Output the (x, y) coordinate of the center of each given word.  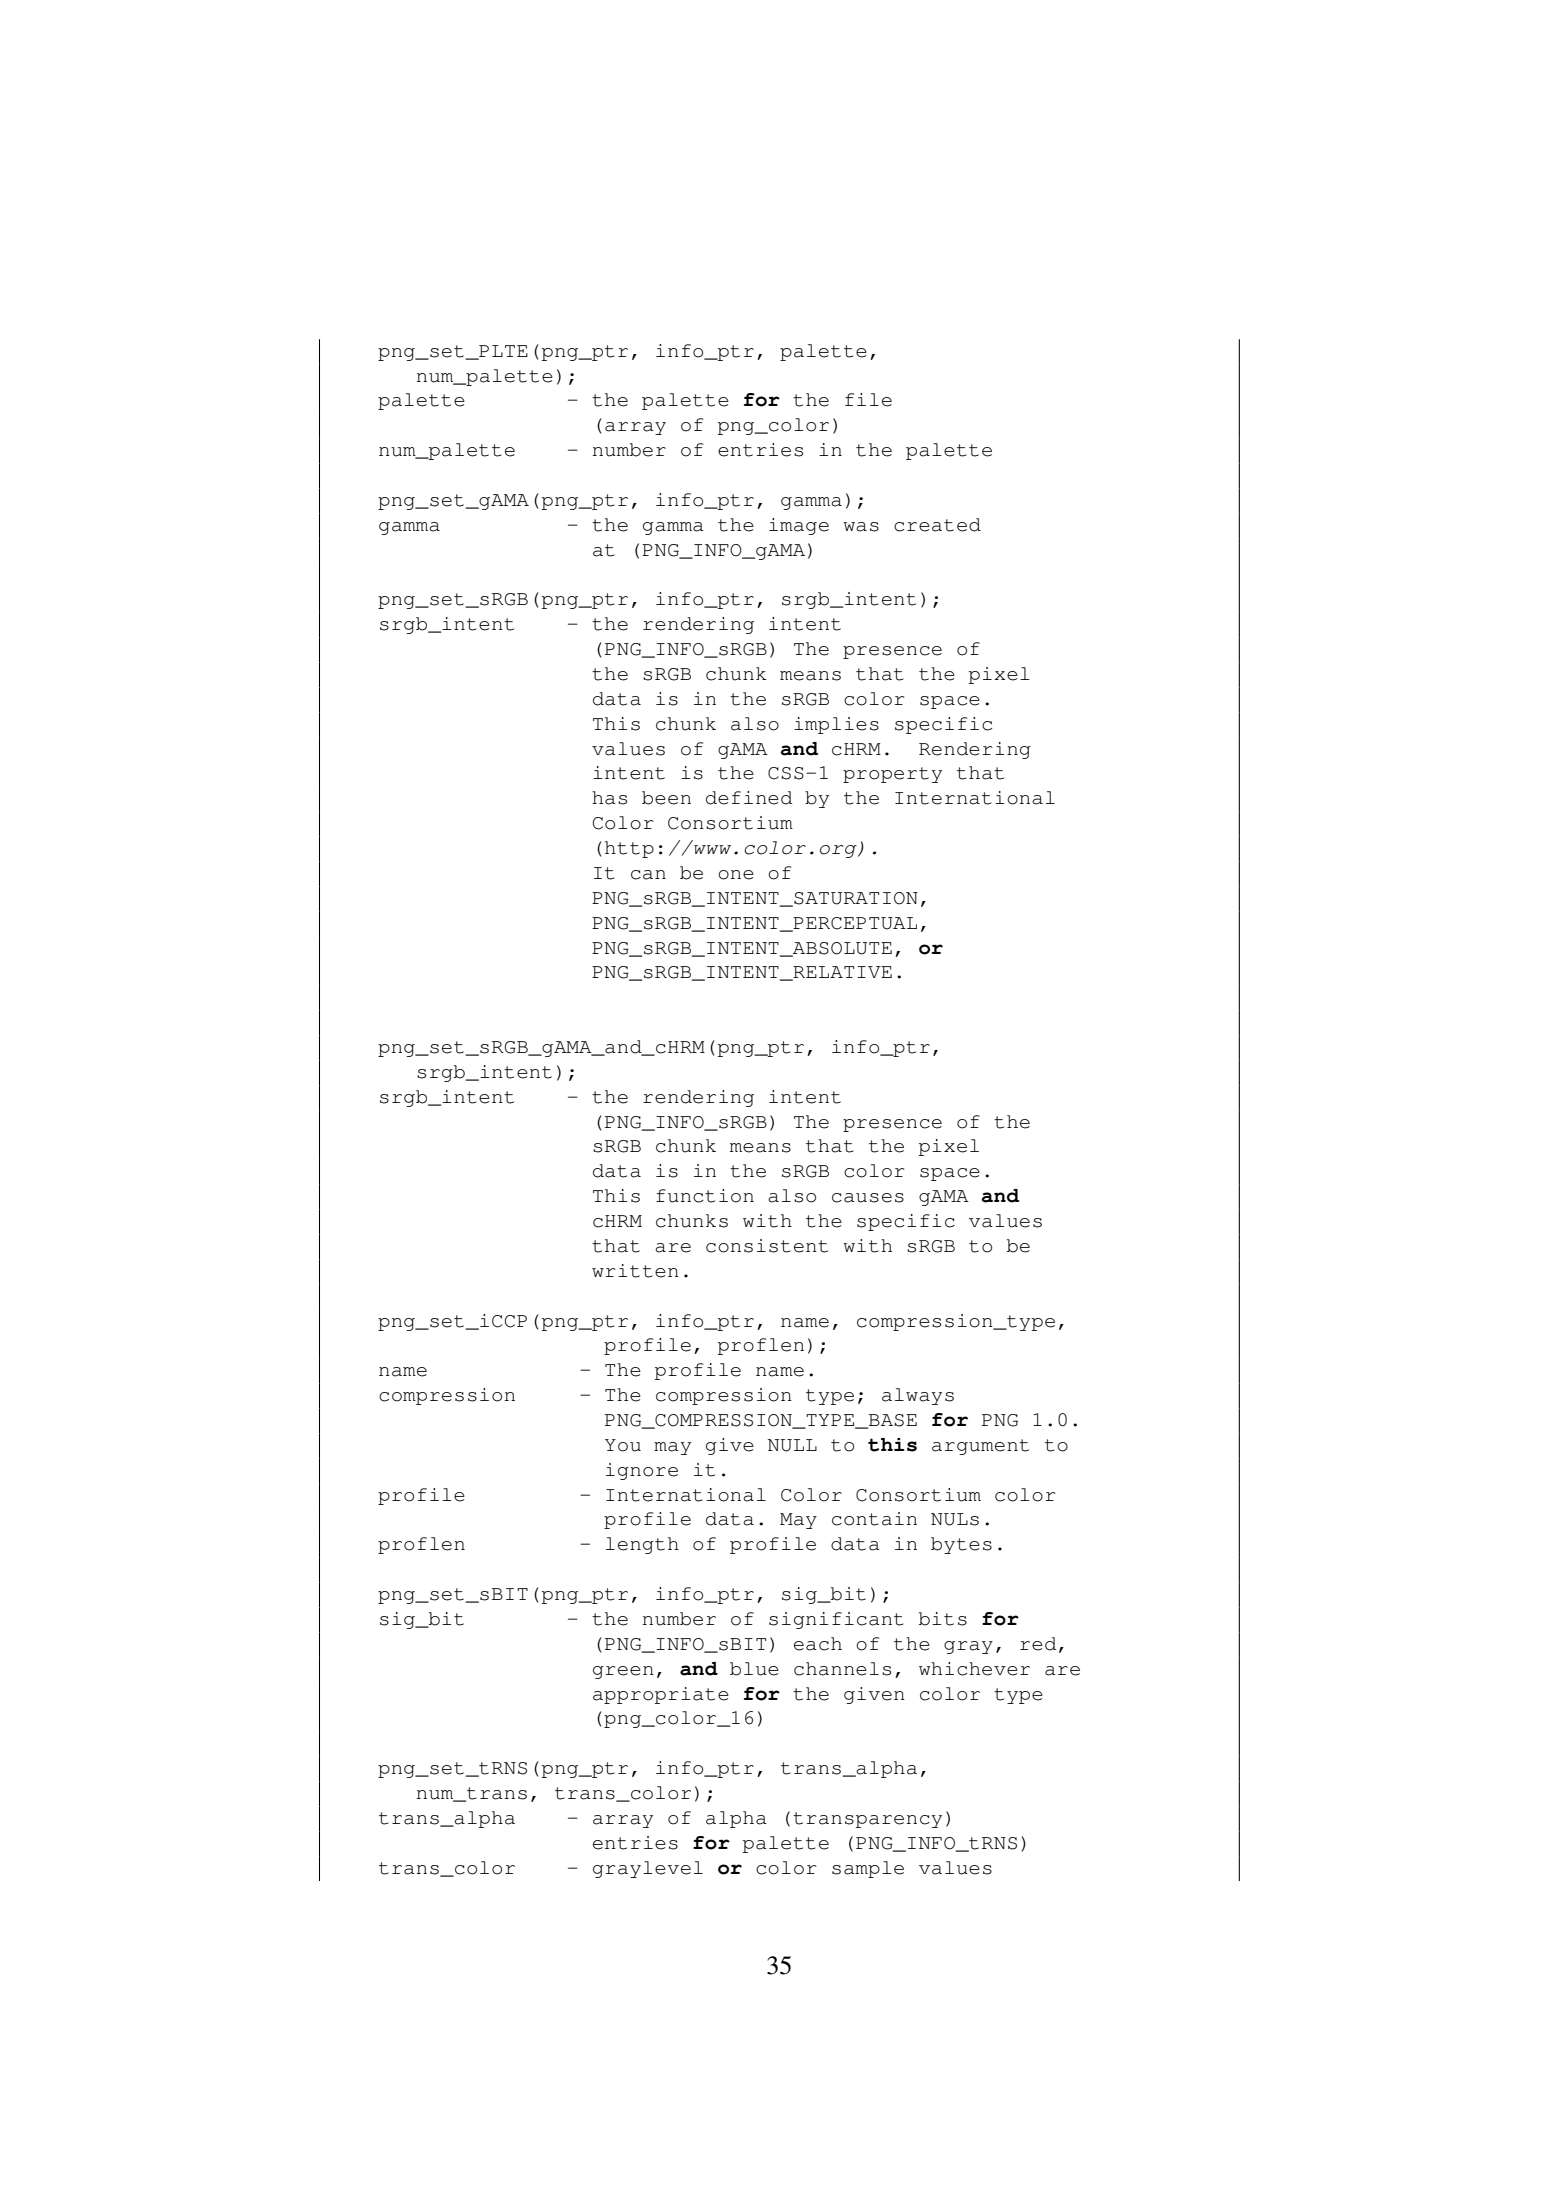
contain (874, 1519)
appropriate (661, 1695)
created (937, 525)
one (736, 875)
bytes (961, 1545)
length (642, 1545)
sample (868, 1869)
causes (868, 1198)
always (918, 1396)
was (861, 527)
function (705, 1196)
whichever (974, 1669)
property (892, 775)
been (666, 798)
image (799, 526)
